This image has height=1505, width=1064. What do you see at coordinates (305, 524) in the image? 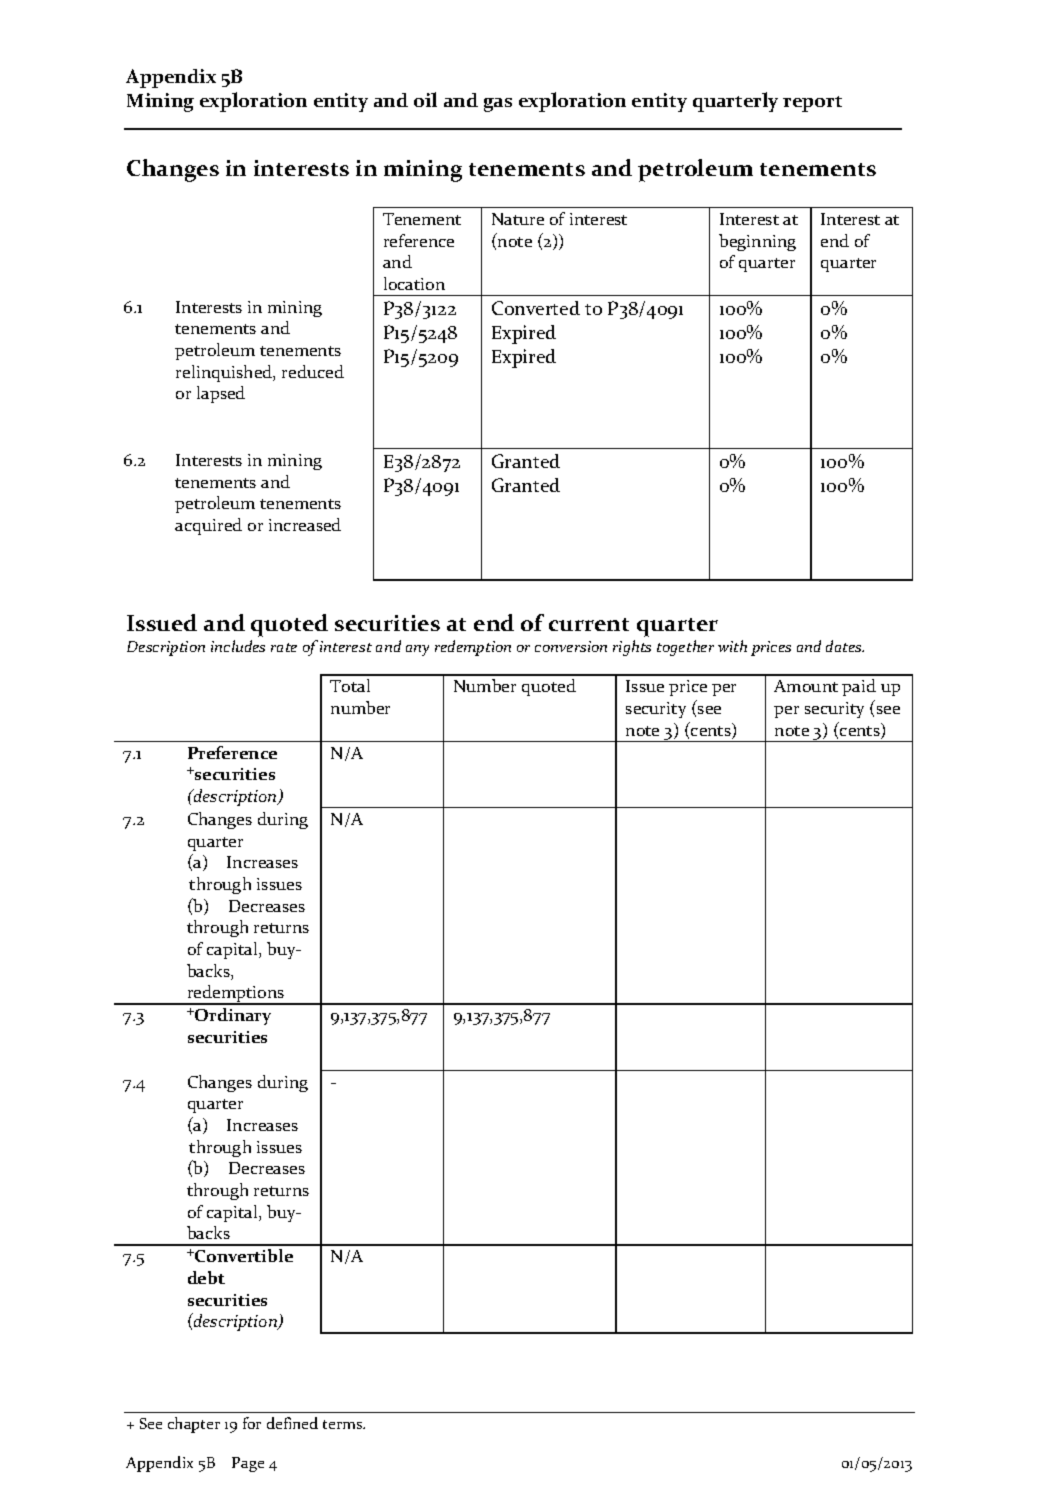
I see `increased` at bounding box center [305, 524].
